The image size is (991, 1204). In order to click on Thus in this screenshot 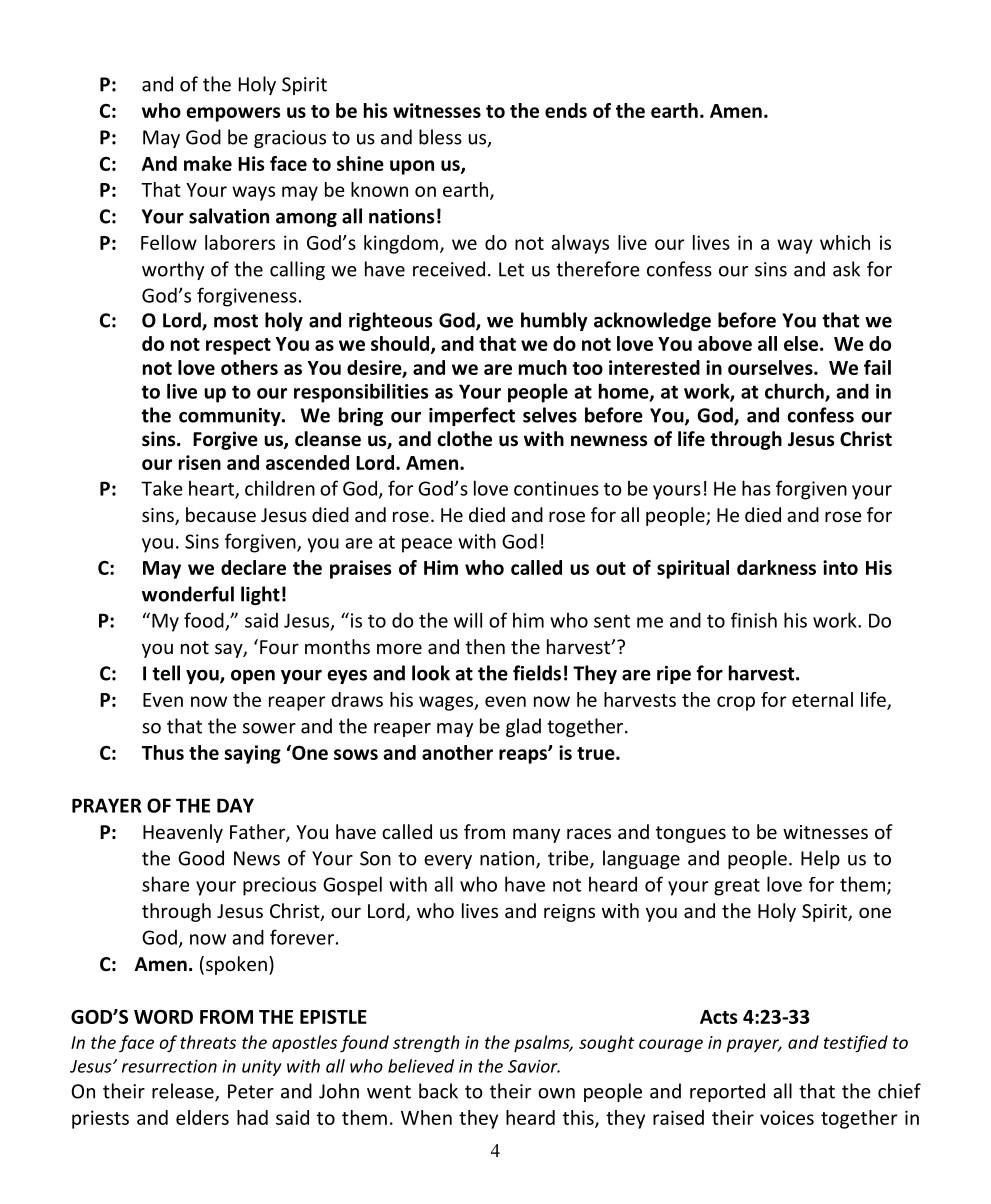, I will do `click(163, 752)`.
